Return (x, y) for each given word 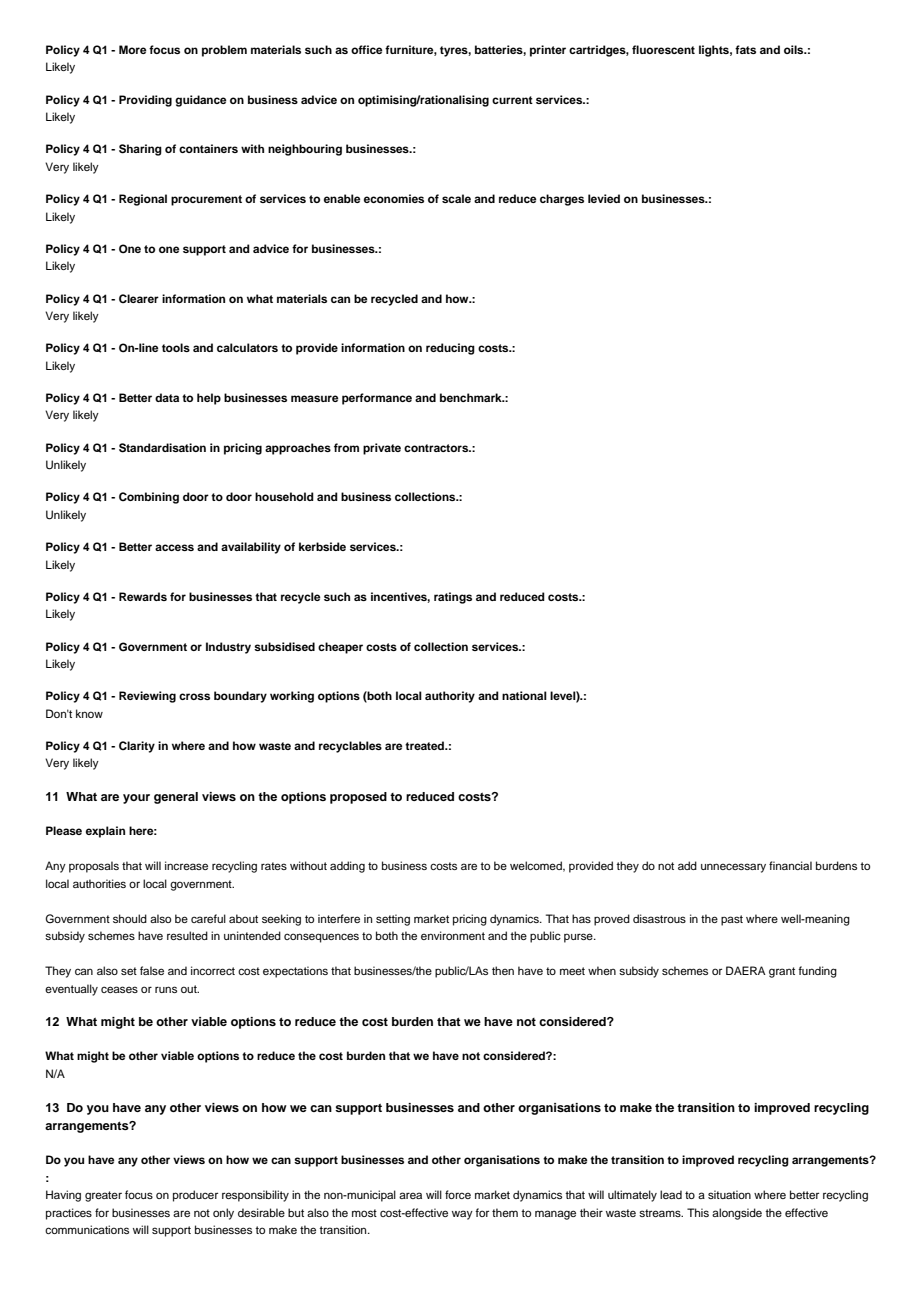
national (524, 695)
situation (729, 1194)
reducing (450, 349)
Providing (145, 101)
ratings (453, 598)
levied (604, 198)
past (732, 920)
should (130, 918)
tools (176, 347)
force (458, 1194)
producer (195, 1196)
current (512, 100)
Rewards (143, 596)
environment (453, 935)
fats (745, 49)
